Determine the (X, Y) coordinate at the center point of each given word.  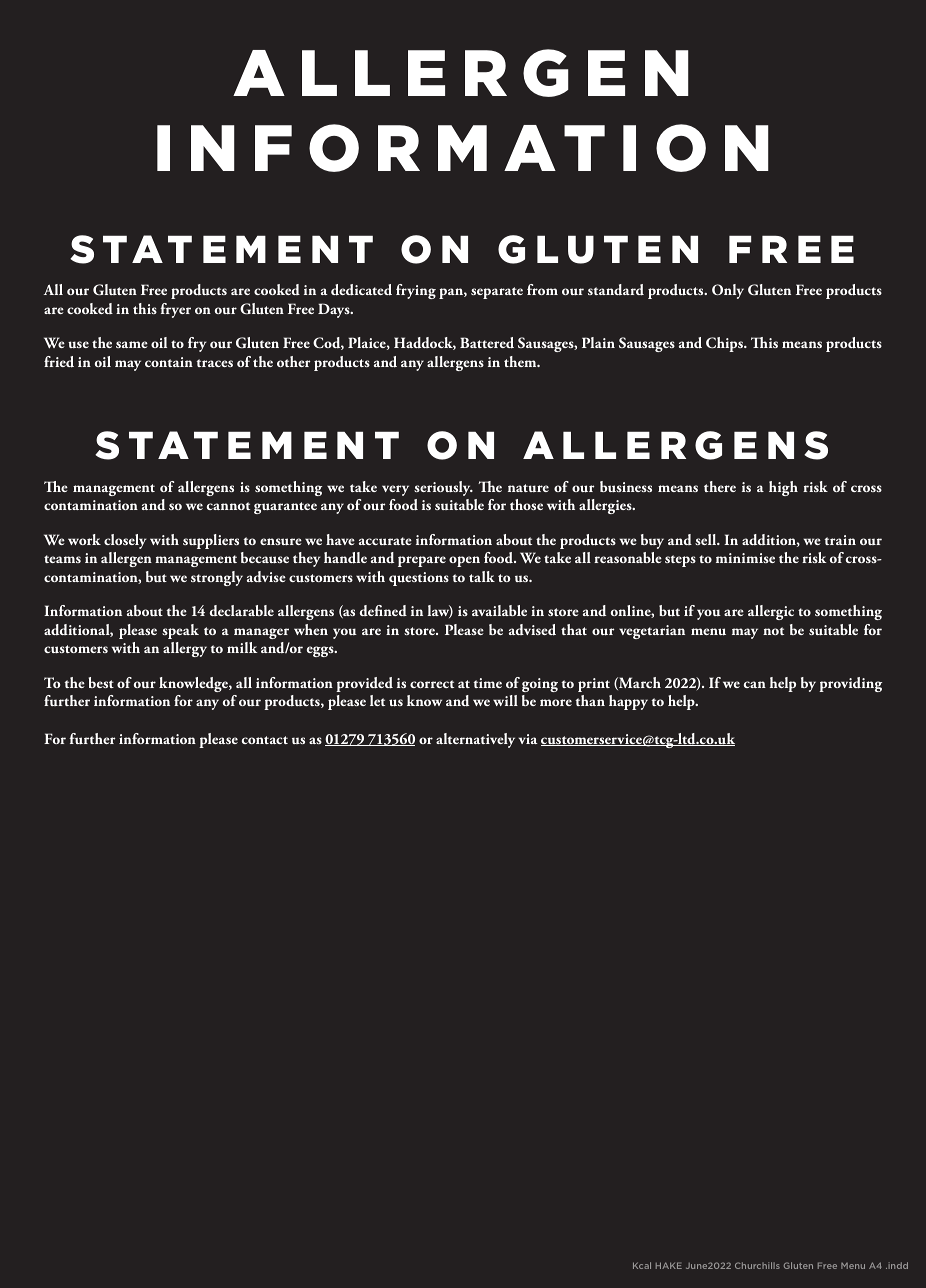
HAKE (669, 1265)
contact (265, 740)
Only (728, 291)
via (528, 739)
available (499, 610)
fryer (175, 310)
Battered (487, 343)
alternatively (475, 740)
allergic (771, 612)
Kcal (642, 1265)
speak (180, 631)
